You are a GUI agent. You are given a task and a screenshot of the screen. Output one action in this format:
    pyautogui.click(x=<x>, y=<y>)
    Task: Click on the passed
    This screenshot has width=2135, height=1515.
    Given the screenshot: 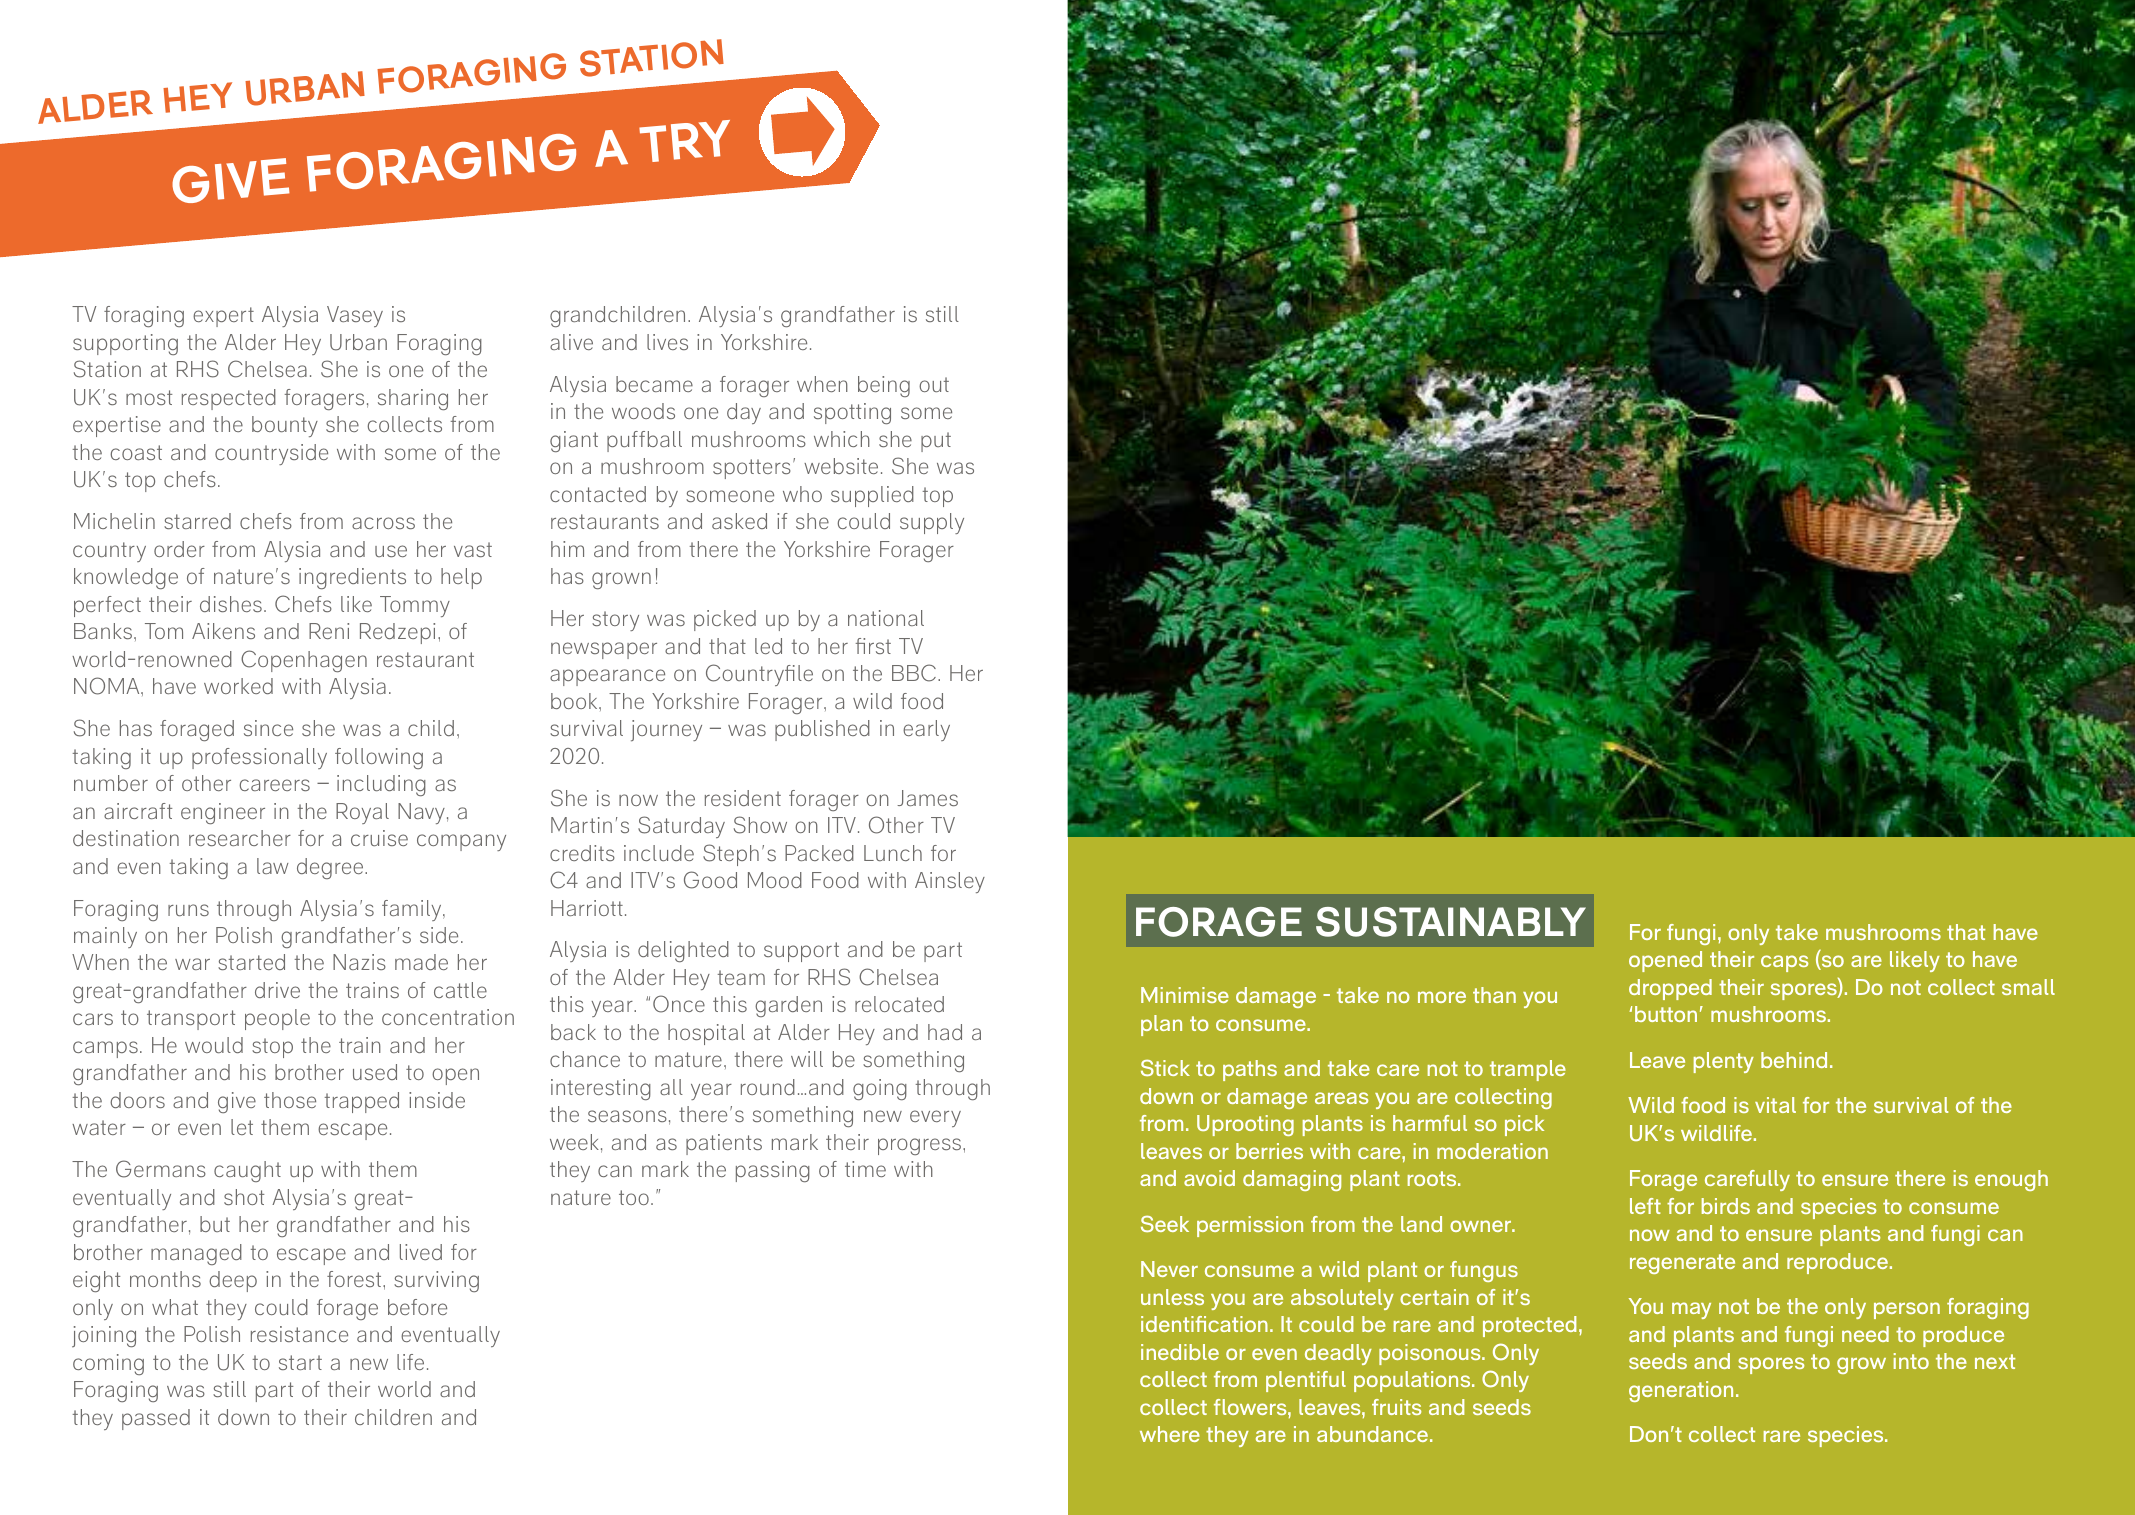 What is the action you would take?
    pyautogui.click(x=156, y=1419)
